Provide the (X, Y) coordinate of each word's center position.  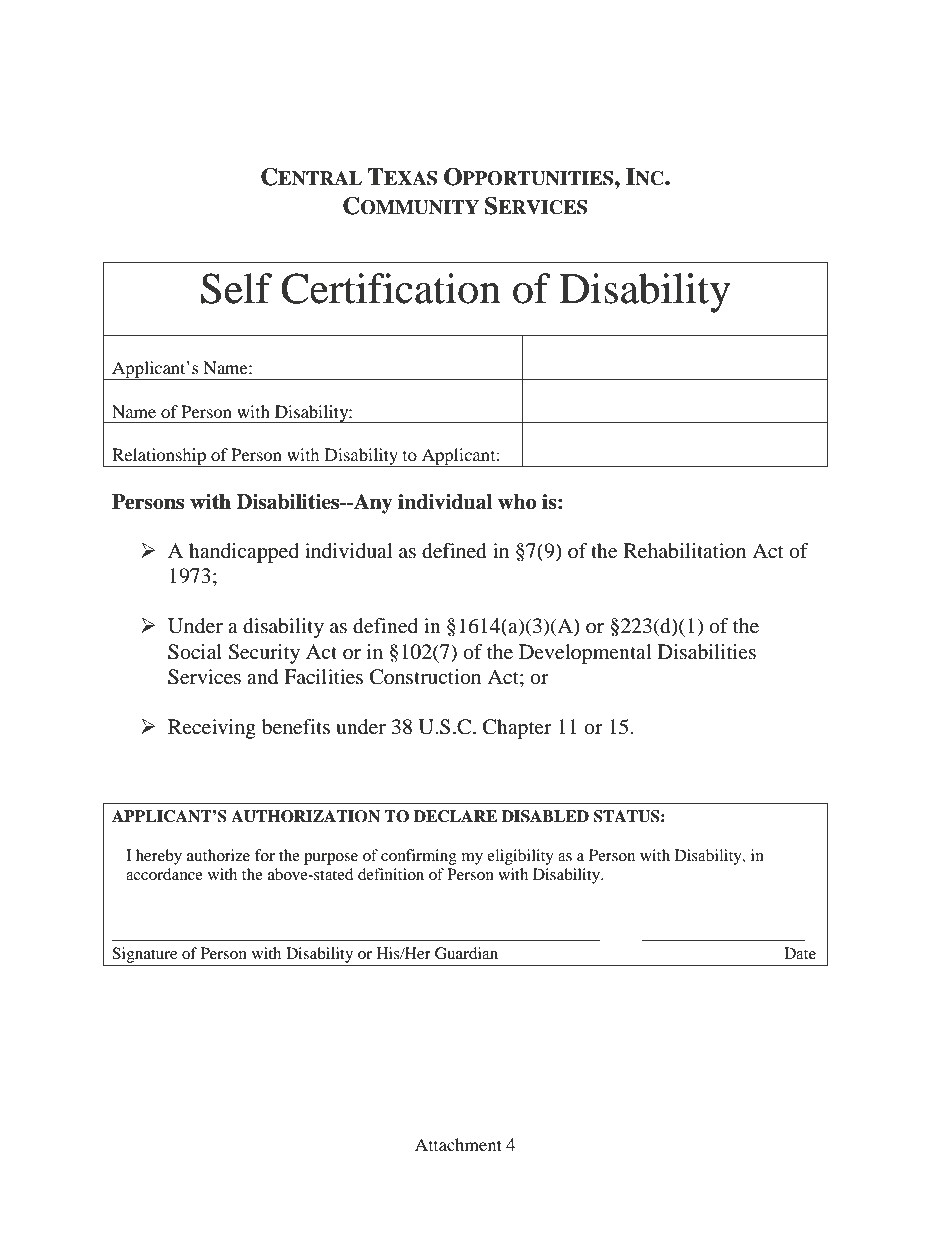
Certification (391, 288)
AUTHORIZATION (305, 816)
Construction (425, 677)
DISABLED (545, 816)
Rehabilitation (685, 551)
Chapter (517, 729)
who (517, 502)
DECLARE (455, 816)
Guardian (466, 953)
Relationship (159, 457)
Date (800, 953)
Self (236, 288)
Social (195, 652)
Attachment (458, 1144)
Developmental (585, 654)
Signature (144, 955)
